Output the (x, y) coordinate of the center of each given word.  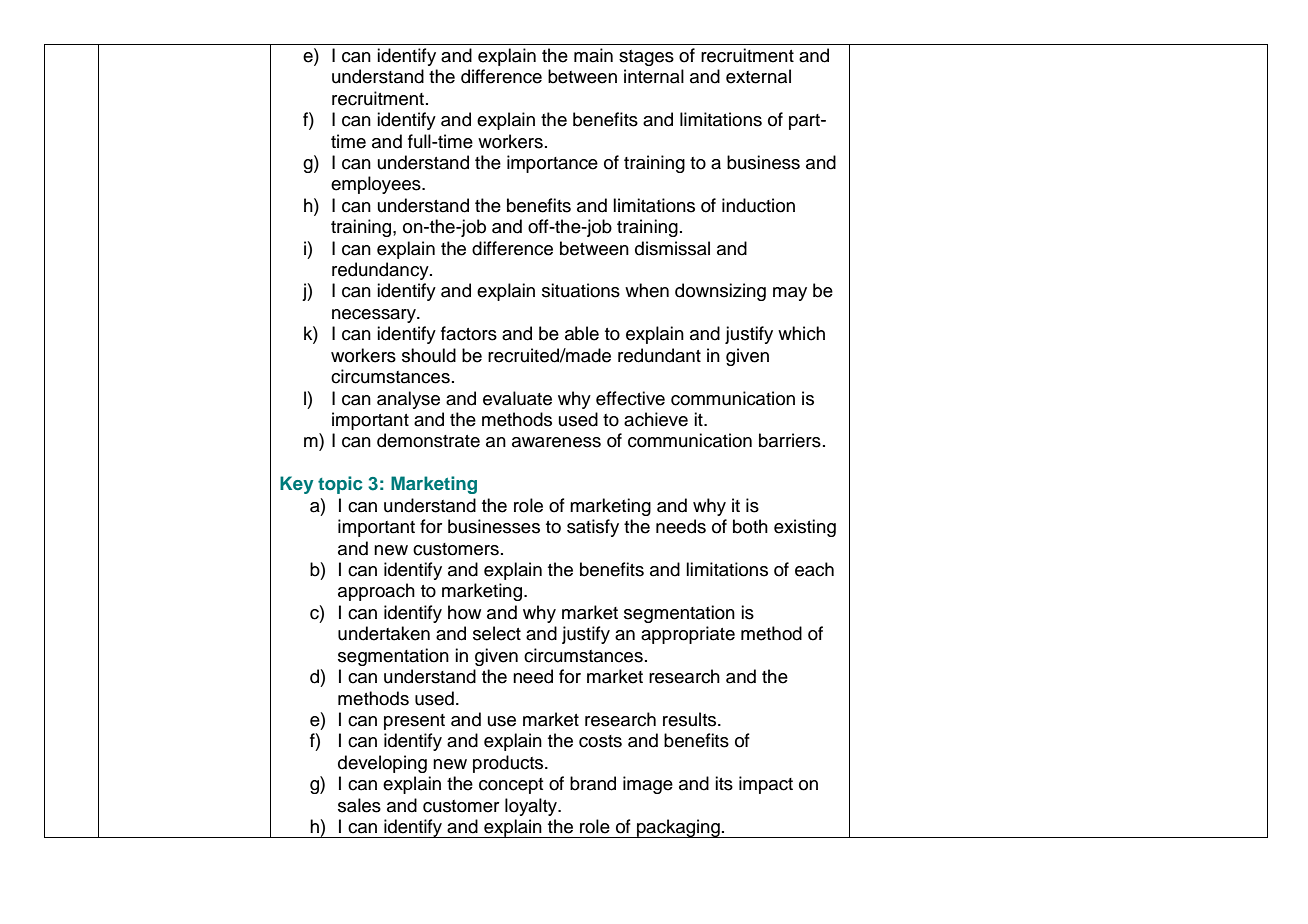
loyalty (532, 807)
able (582, 333)
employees (377, 185)
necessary (375, 316)
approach (376, 592)
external (758, 76)
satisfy (593, 528)
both (750, 526)
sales (359, 805)
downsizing (720, 292)
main (593, 55)
